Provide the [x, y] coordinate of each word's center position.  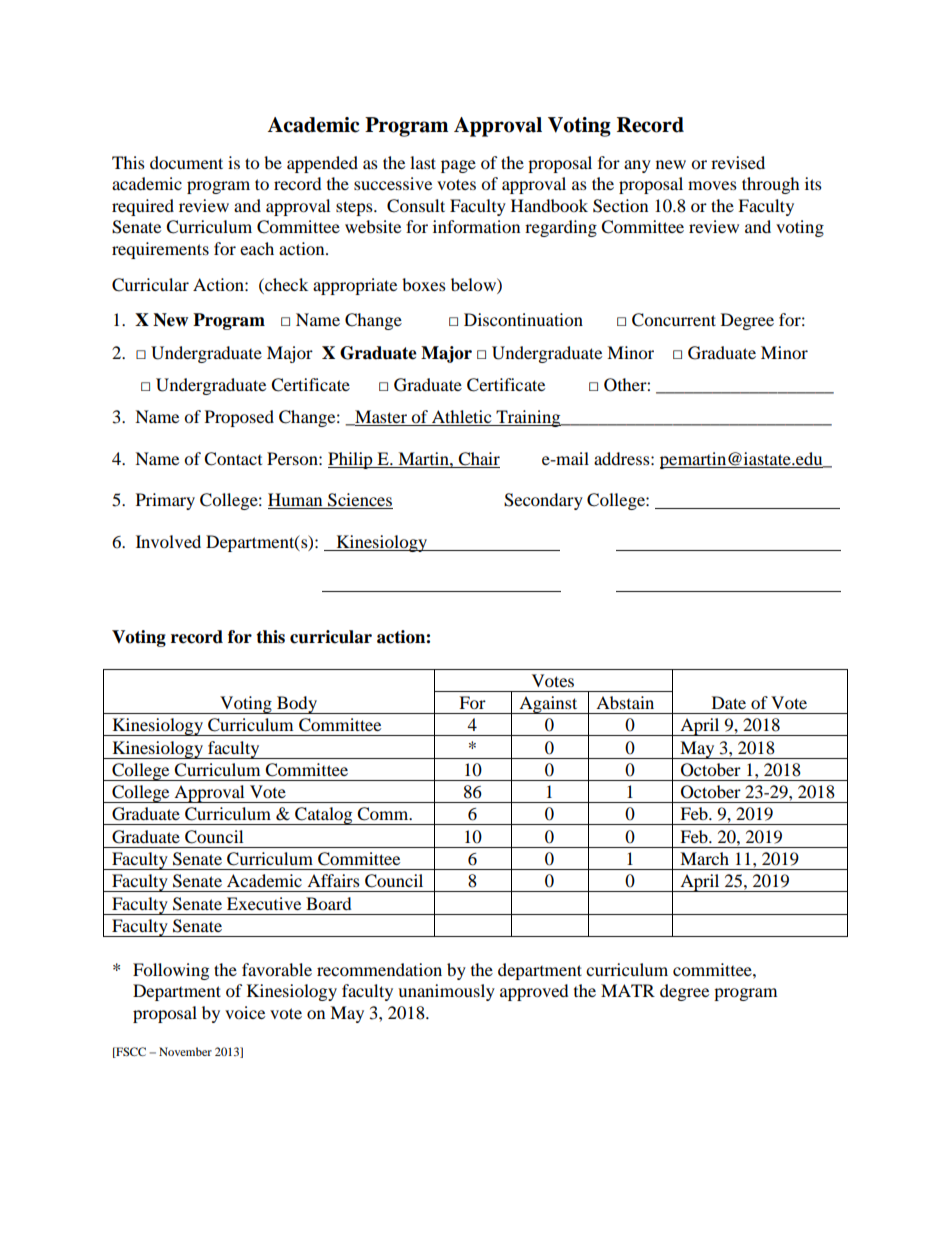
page [458, 166]
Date [729, 702]
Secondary [543, 501]
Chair [479, 459]
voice [245, 1012]
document [186, 162]
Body [297, 705]
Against [548, 705]
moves [712, 185]
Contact [233, 459]
